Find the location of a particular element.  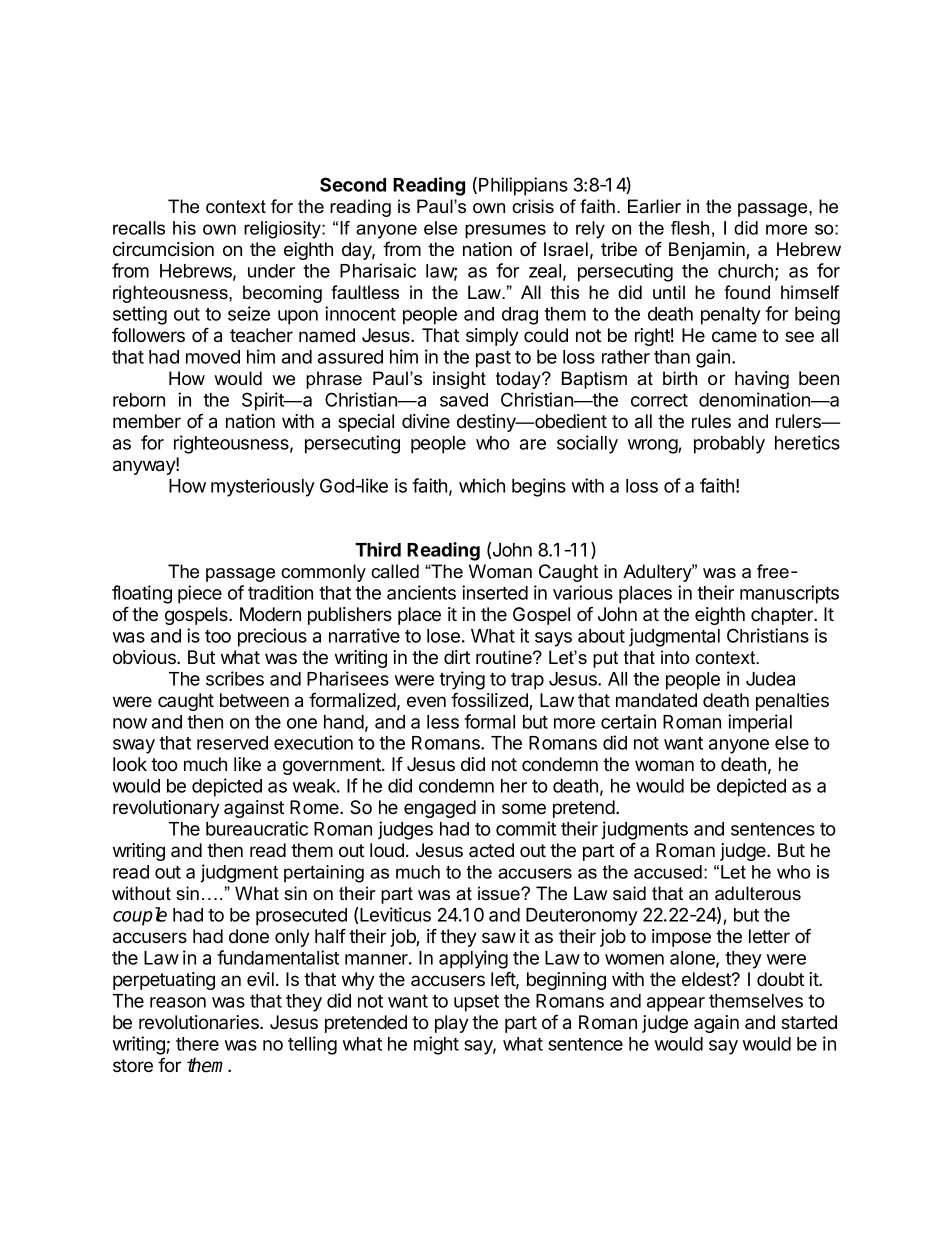

Modern is located at coordinates (270, 614).
